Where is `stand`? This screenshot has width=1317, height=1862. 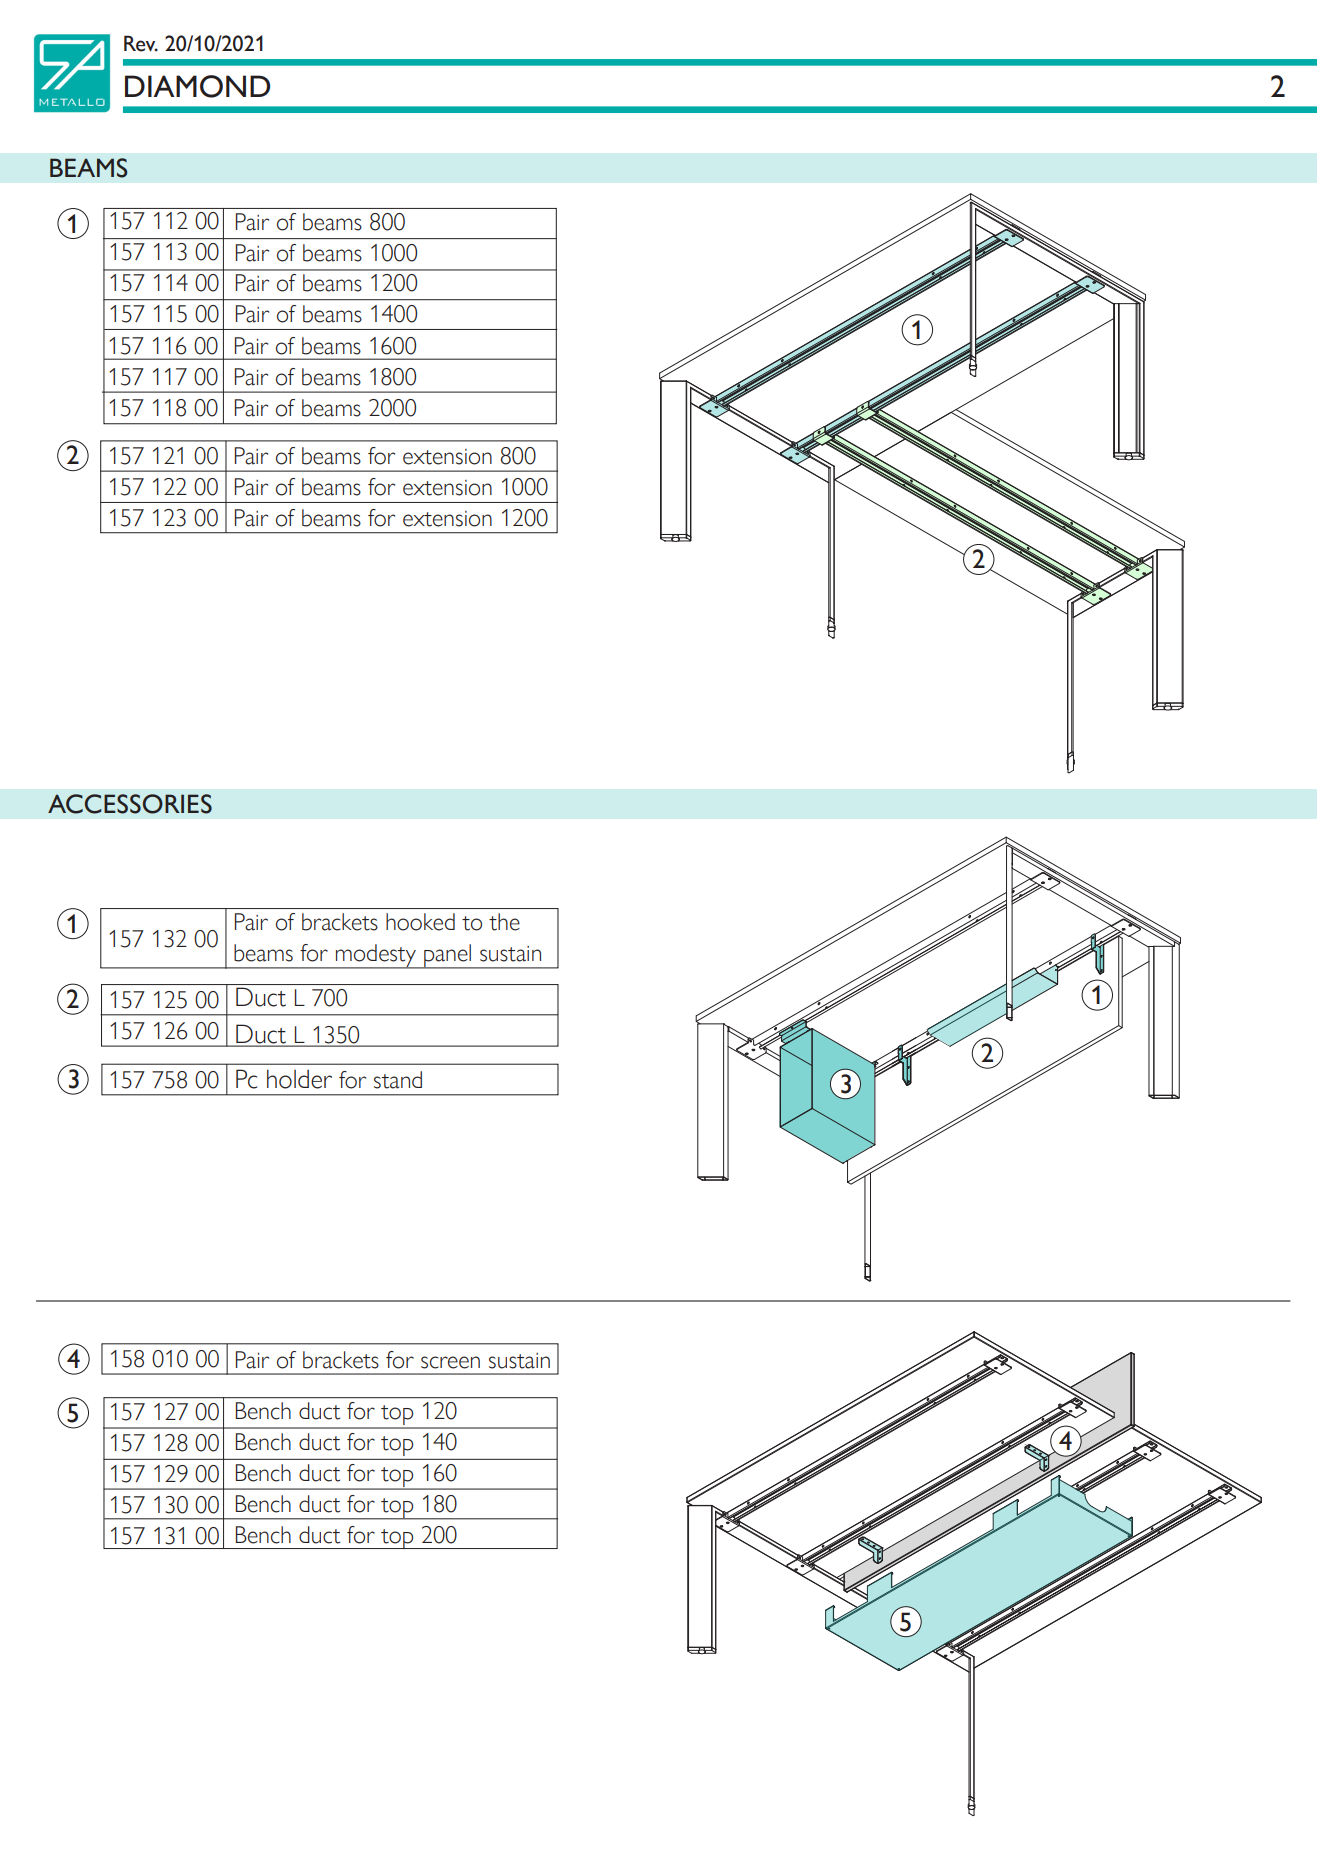 stand is located at coordinates (398, 1080).
